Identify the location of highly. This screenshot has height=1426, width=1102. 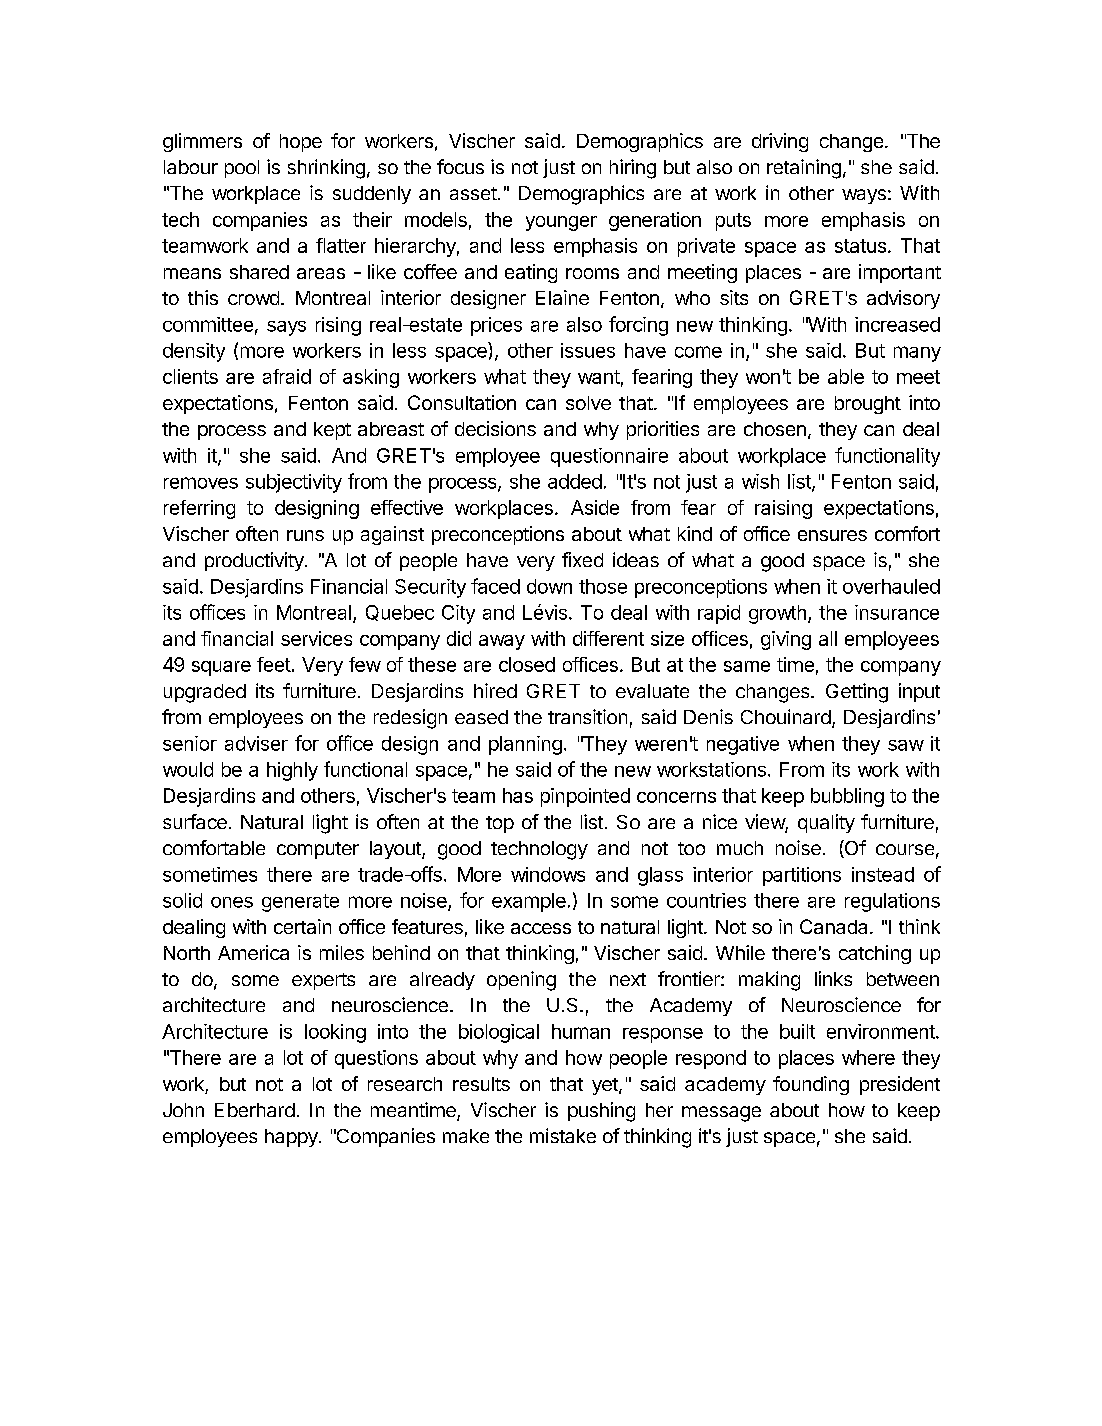
(292, 771).
